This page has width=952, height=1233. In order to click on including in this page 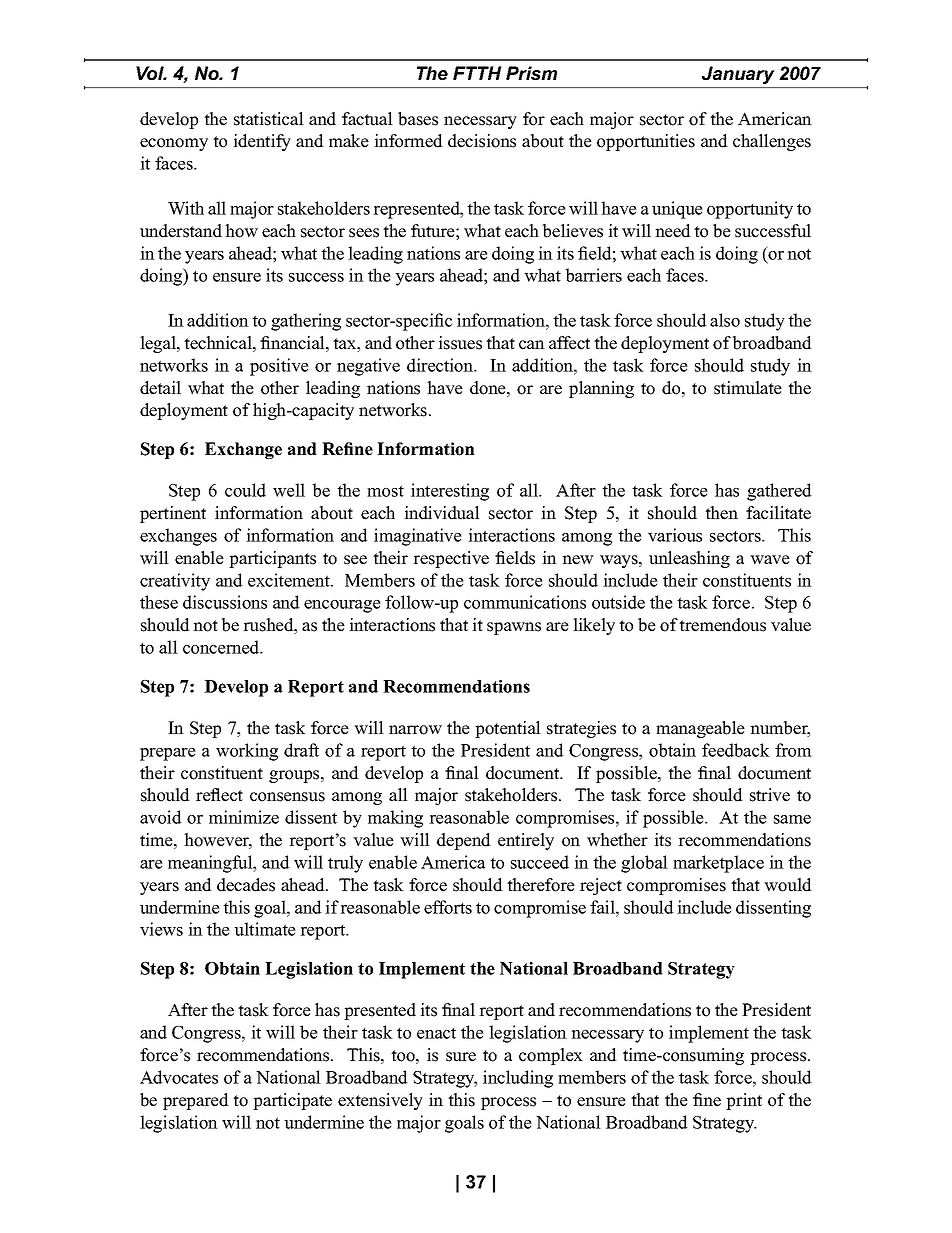, I will do `click(518, 1079)`.
